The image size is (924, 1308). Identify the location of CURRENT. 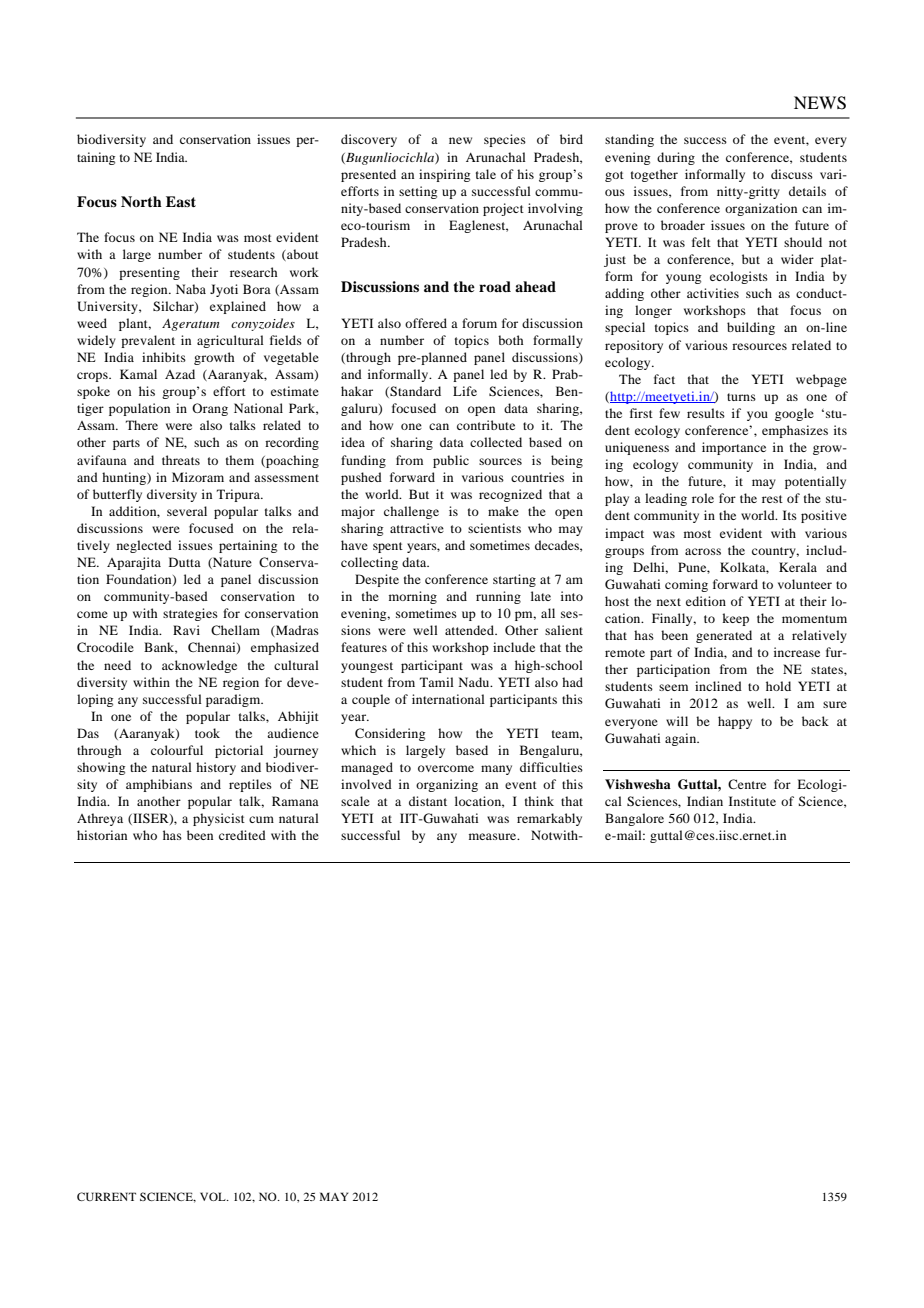
(106, 1196).
